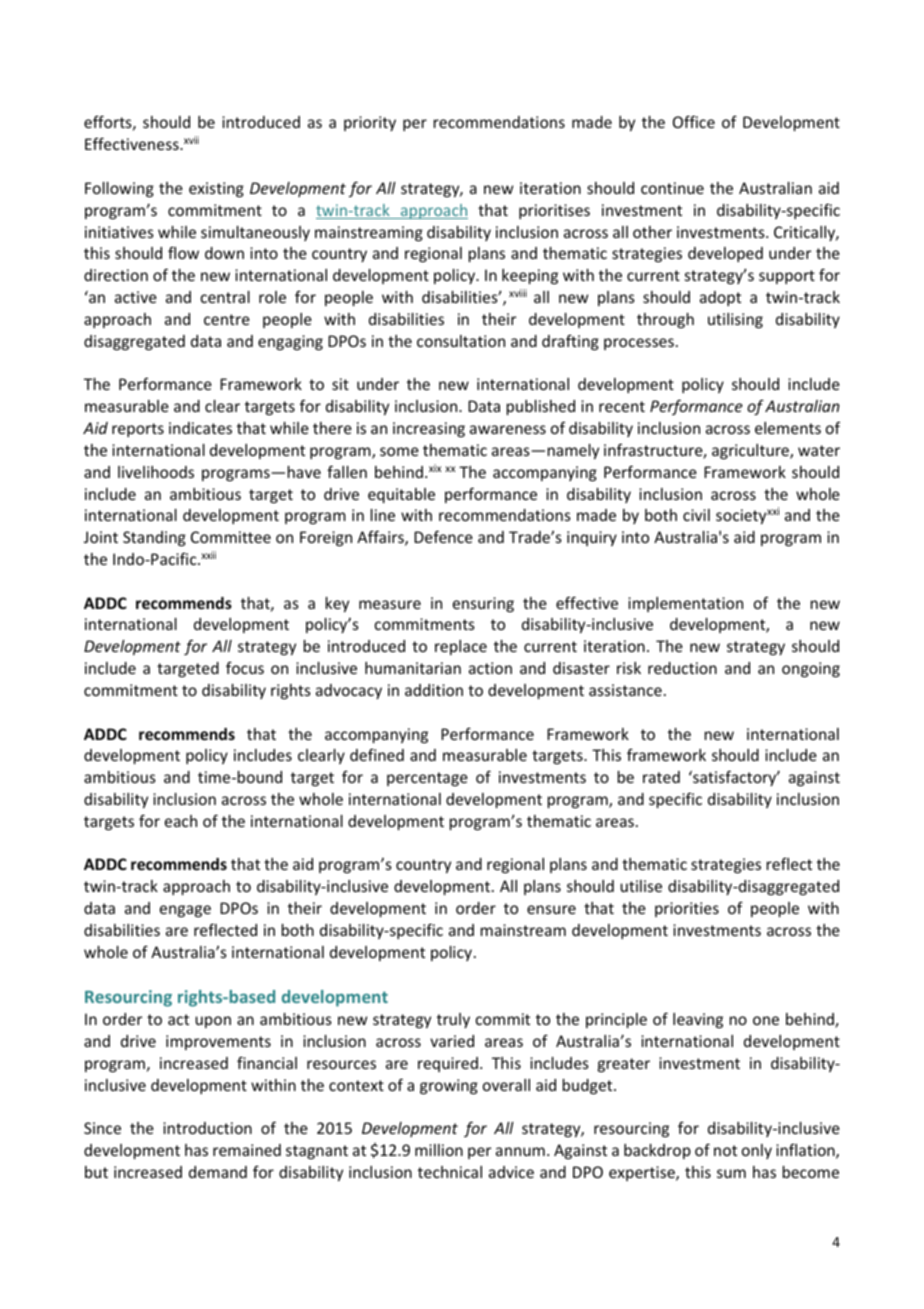  I want to click on priority, so click(370, 123).
